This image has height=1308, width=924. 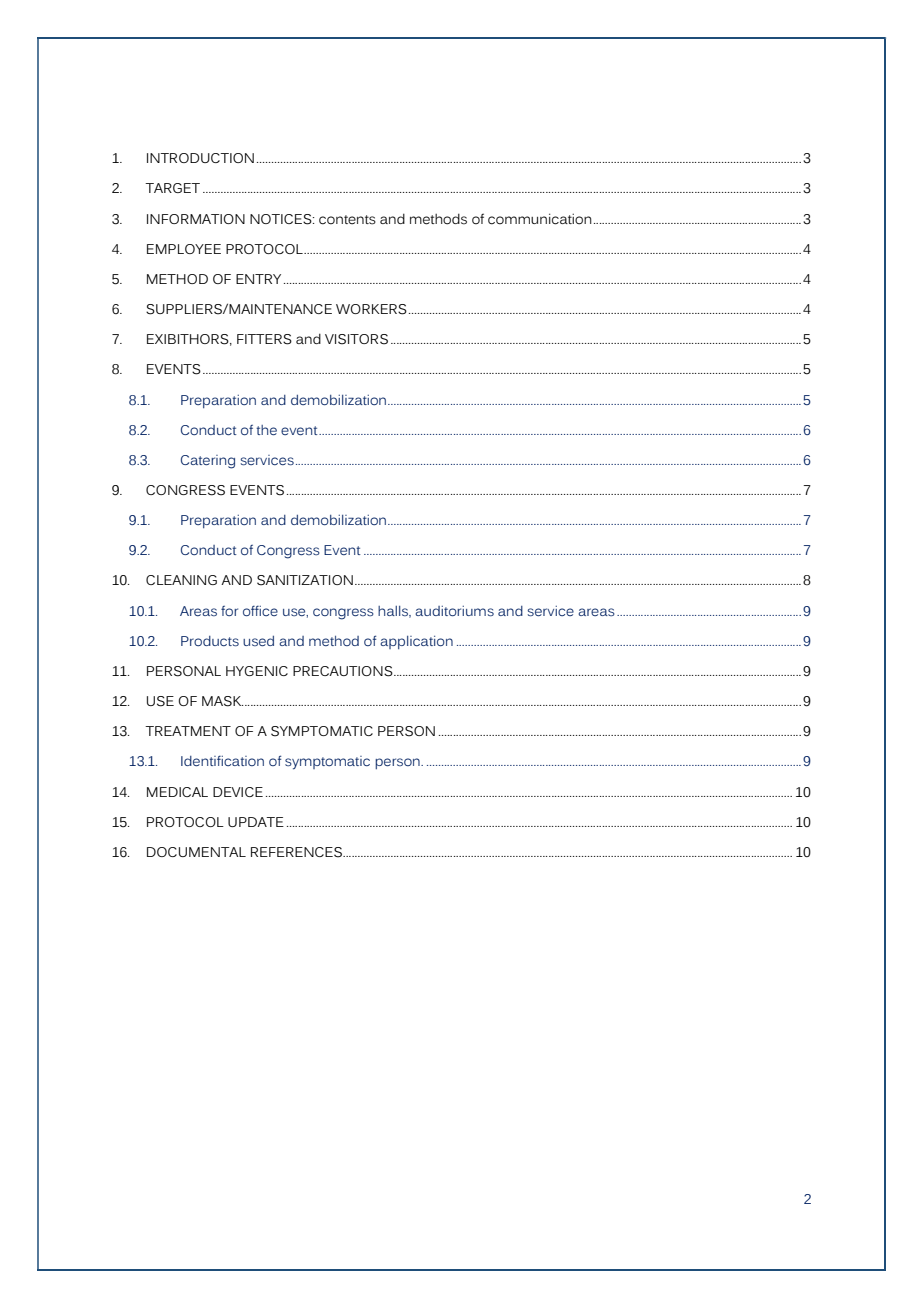 What do you see at coordinates (540, 219) in the image?
I see `communication` at bounding box center [540, 219].
